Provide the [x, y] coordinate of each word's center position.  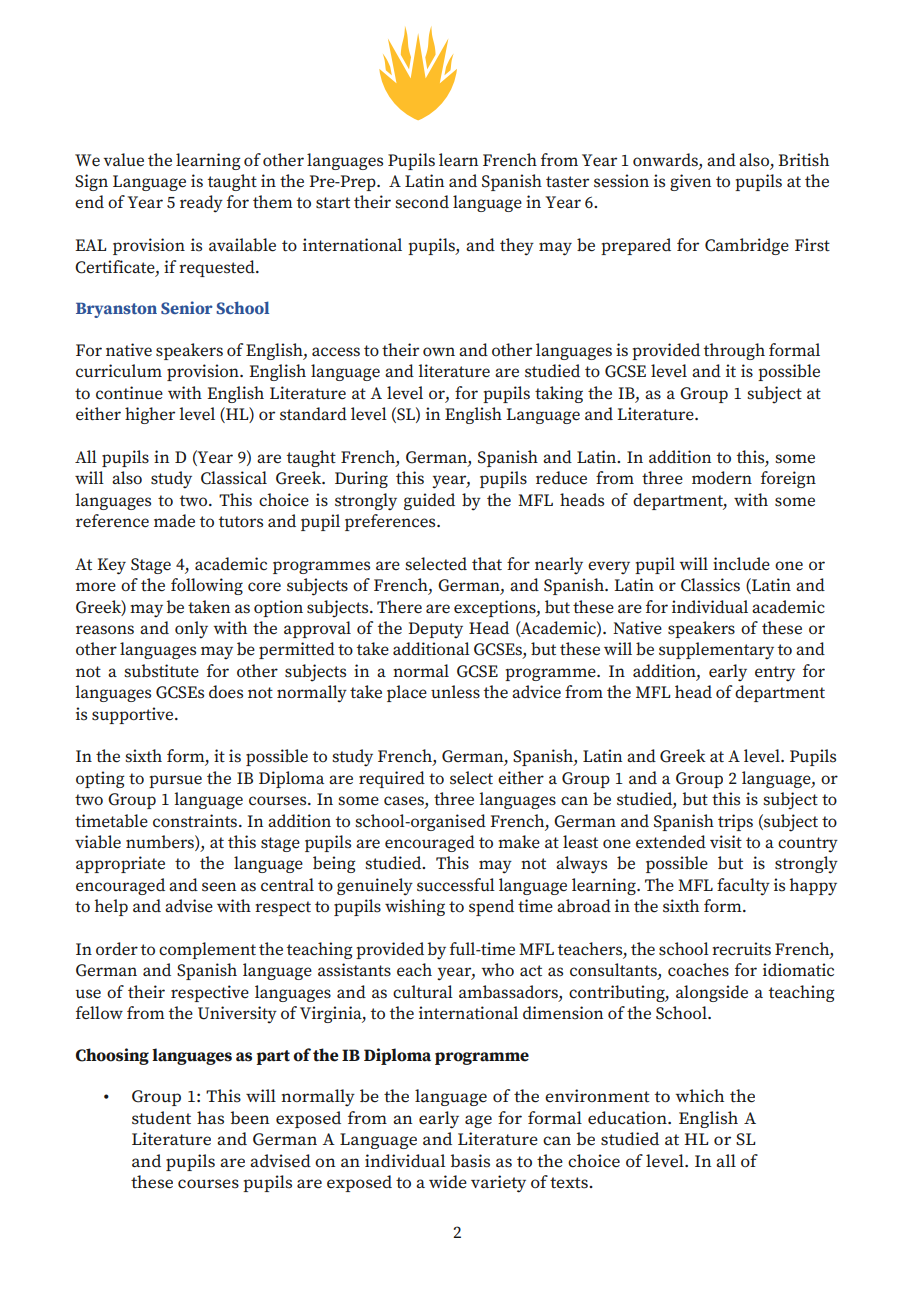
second [422, 202]
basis [470, 1161]
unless [455, 692]
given [690, 182]
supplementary [716, 650]
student [161, 1118]
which [699, 1096]
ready [201, 204]
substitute [161, 671]
